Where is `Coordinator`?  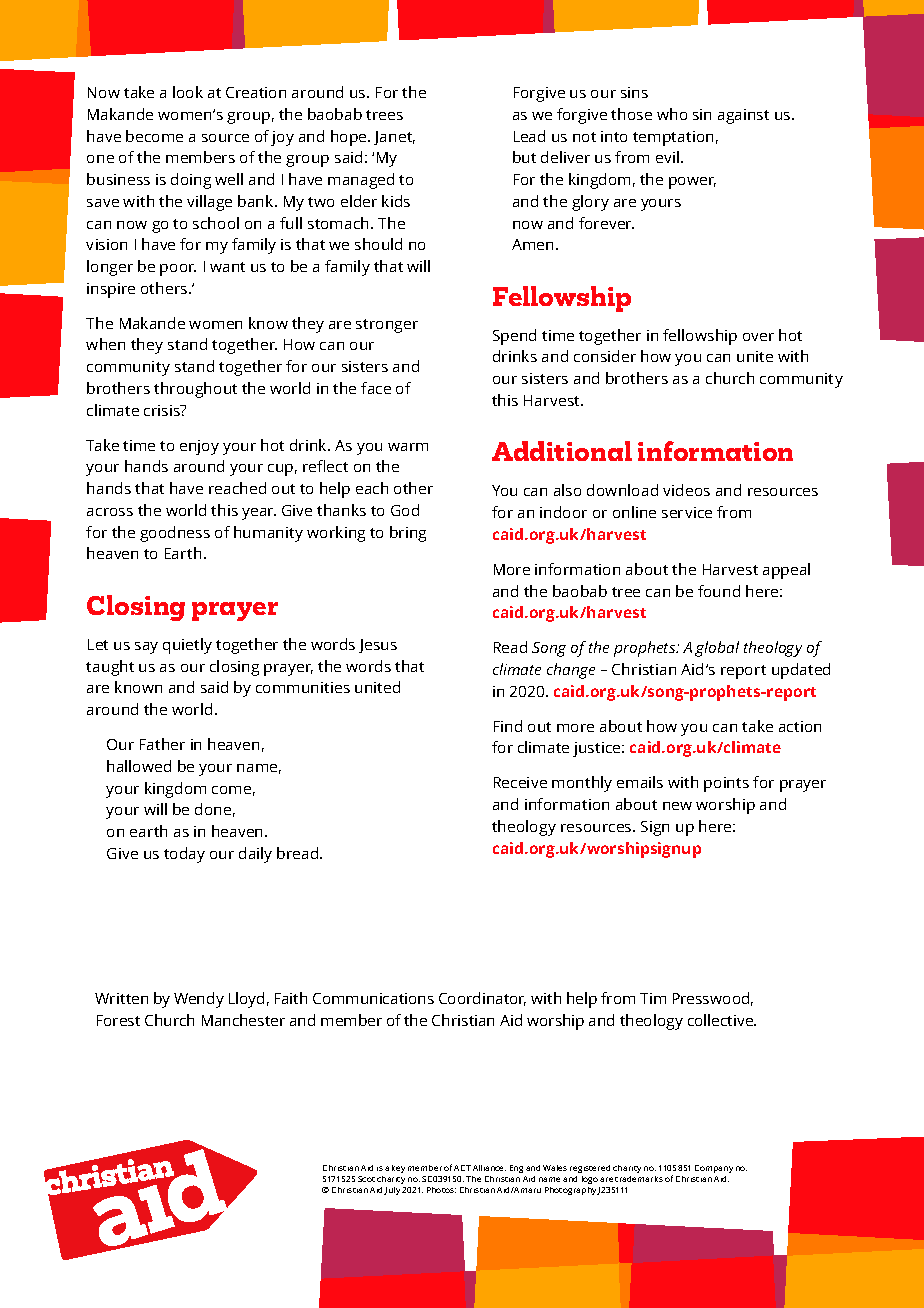
Coordinator is located at coordinates (482, 999).
